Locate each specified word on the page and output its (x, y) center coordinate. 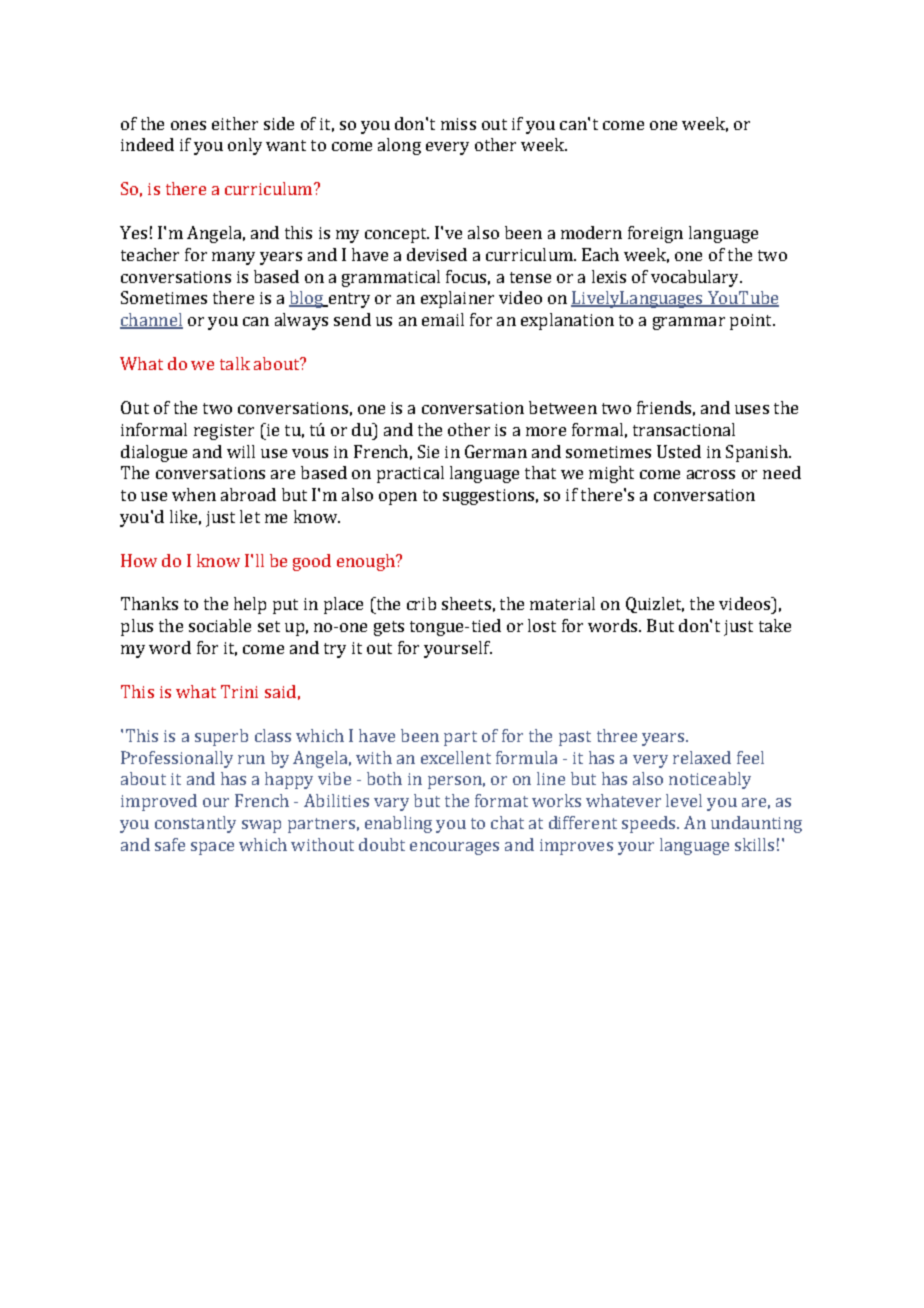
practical (410, 474)
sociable (220, 625)
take (775, 625)
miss (458, 124)
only (245, 146)
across (711, 474)
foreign (655, 234)
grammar (689, 323)
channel (151, 321)
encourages (454, 848)
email (443, 319)
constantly (195, 824)
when (194, 494)
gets (389, 628)
